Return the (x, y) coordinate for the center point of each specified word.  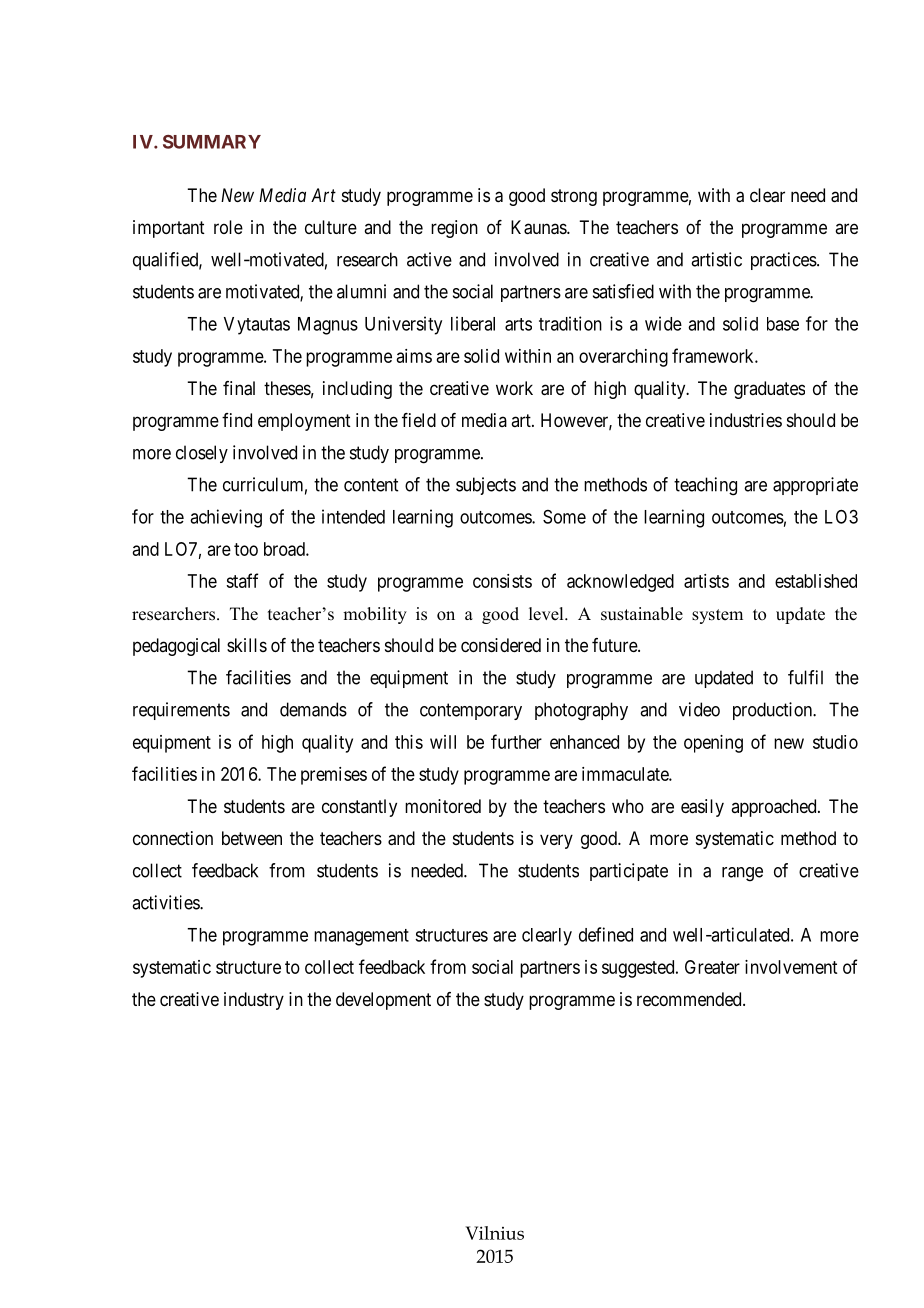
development (383, 1001)
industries (746, 420)
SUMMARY (212, 142)
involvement (791, 967)
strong (574, 197)
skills (247, 645)
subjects (486, 486)
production (774, 711)
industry (254, 1001)
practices (784, 261)
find (237, 420)
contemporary (471, 711)
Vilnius (494, 1233)
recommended (690, 999)
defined (606, 934)
